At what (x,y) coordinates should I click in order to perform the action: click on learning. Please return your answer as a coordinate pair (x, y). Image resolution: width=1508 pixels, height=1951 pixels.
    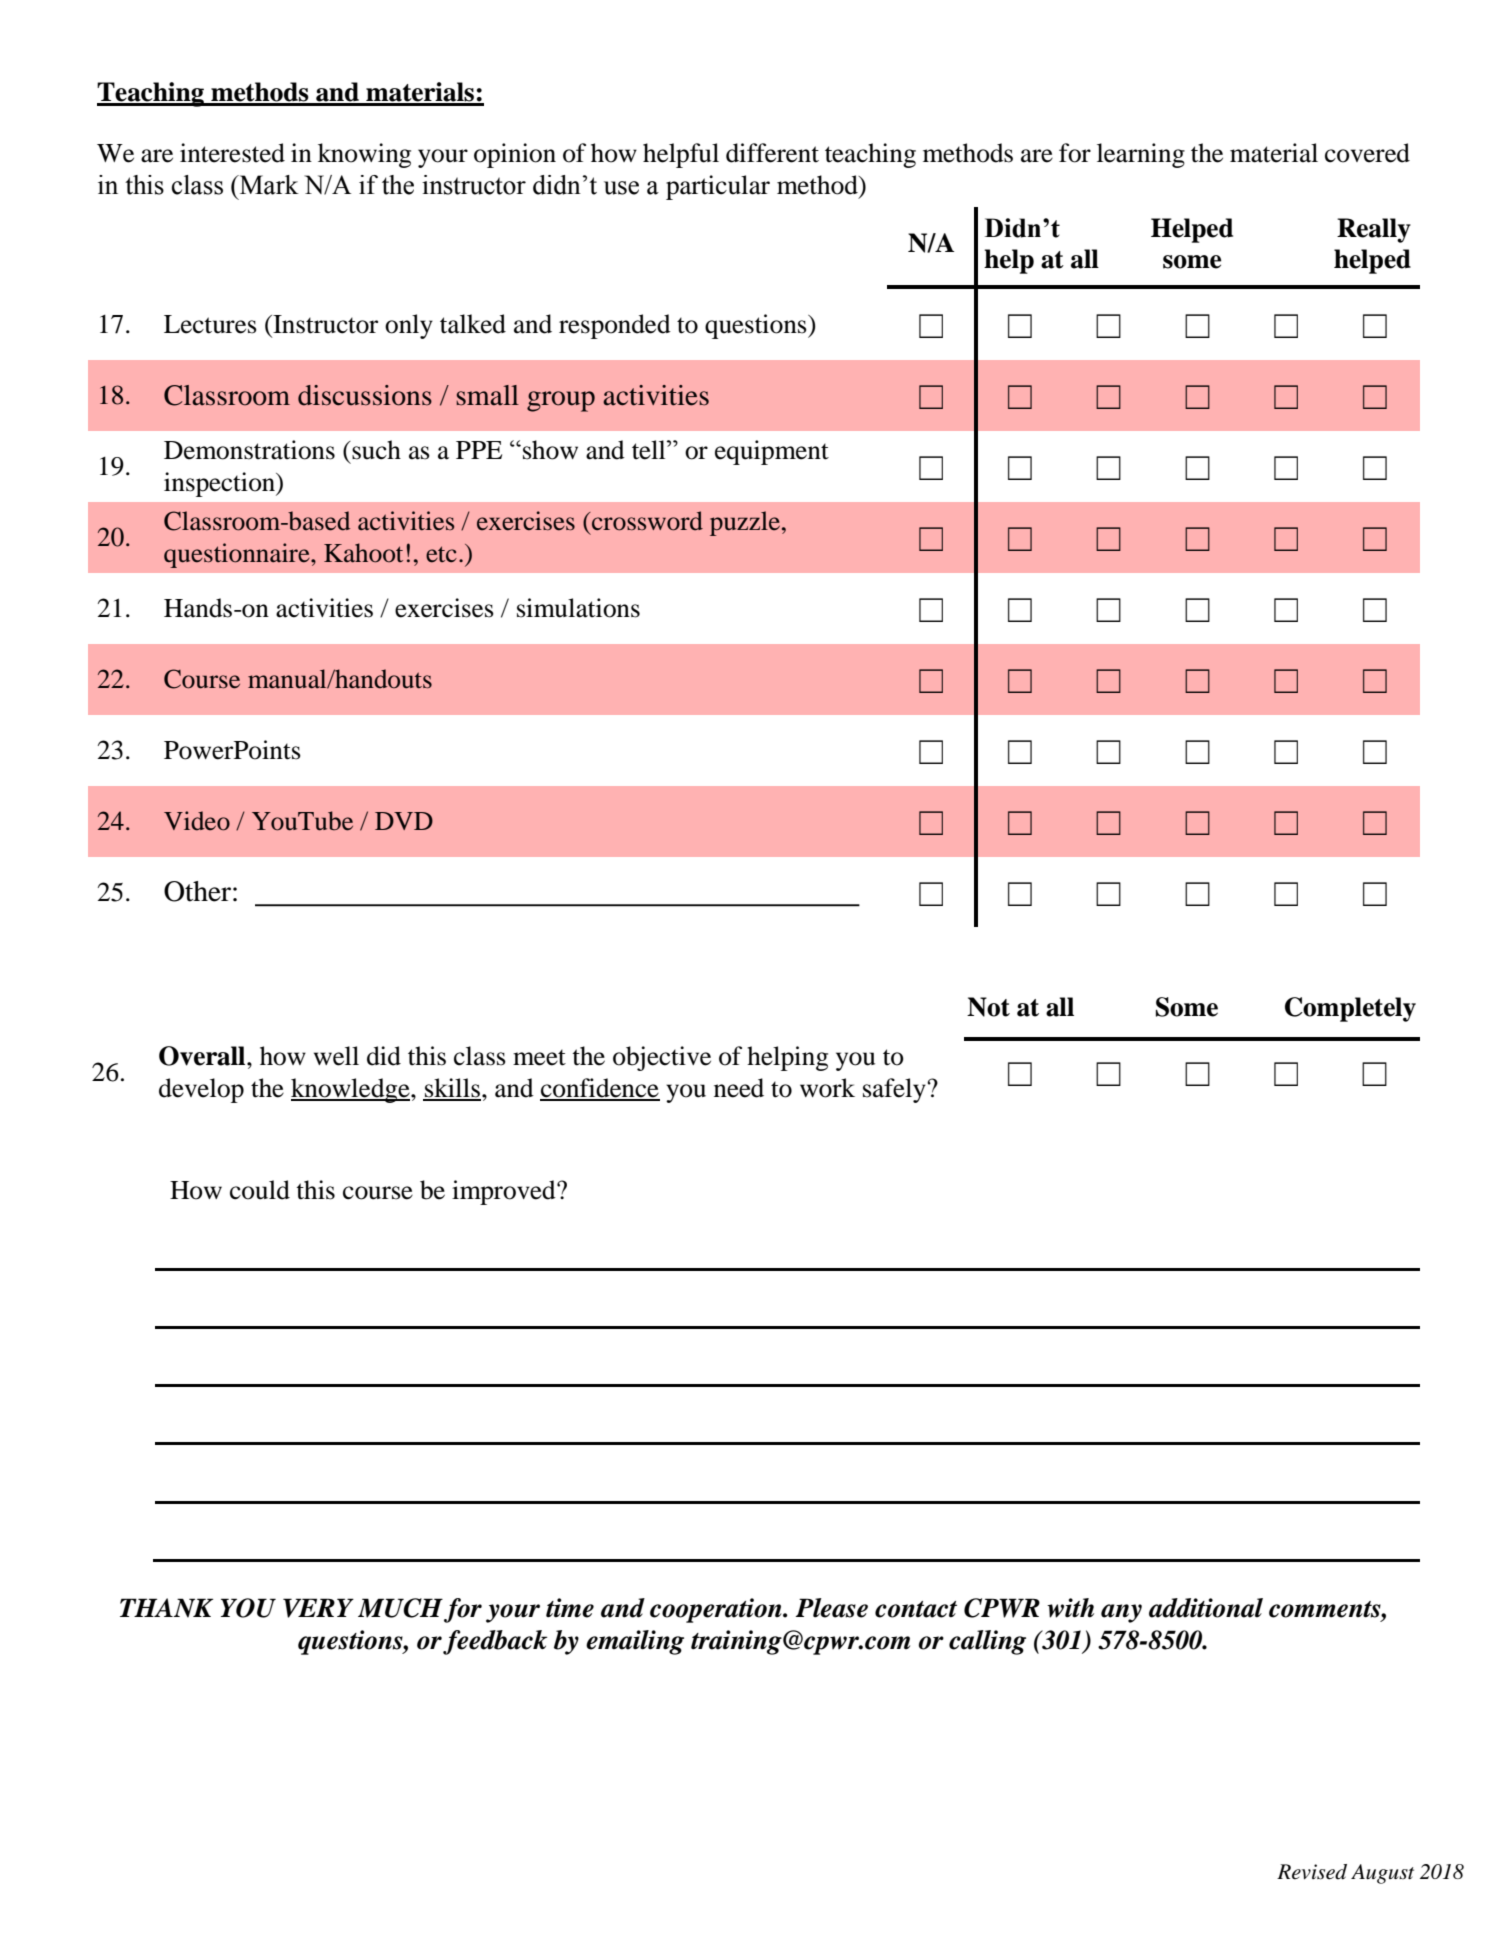
    Looking at the image, I should click on (1141, 155).
